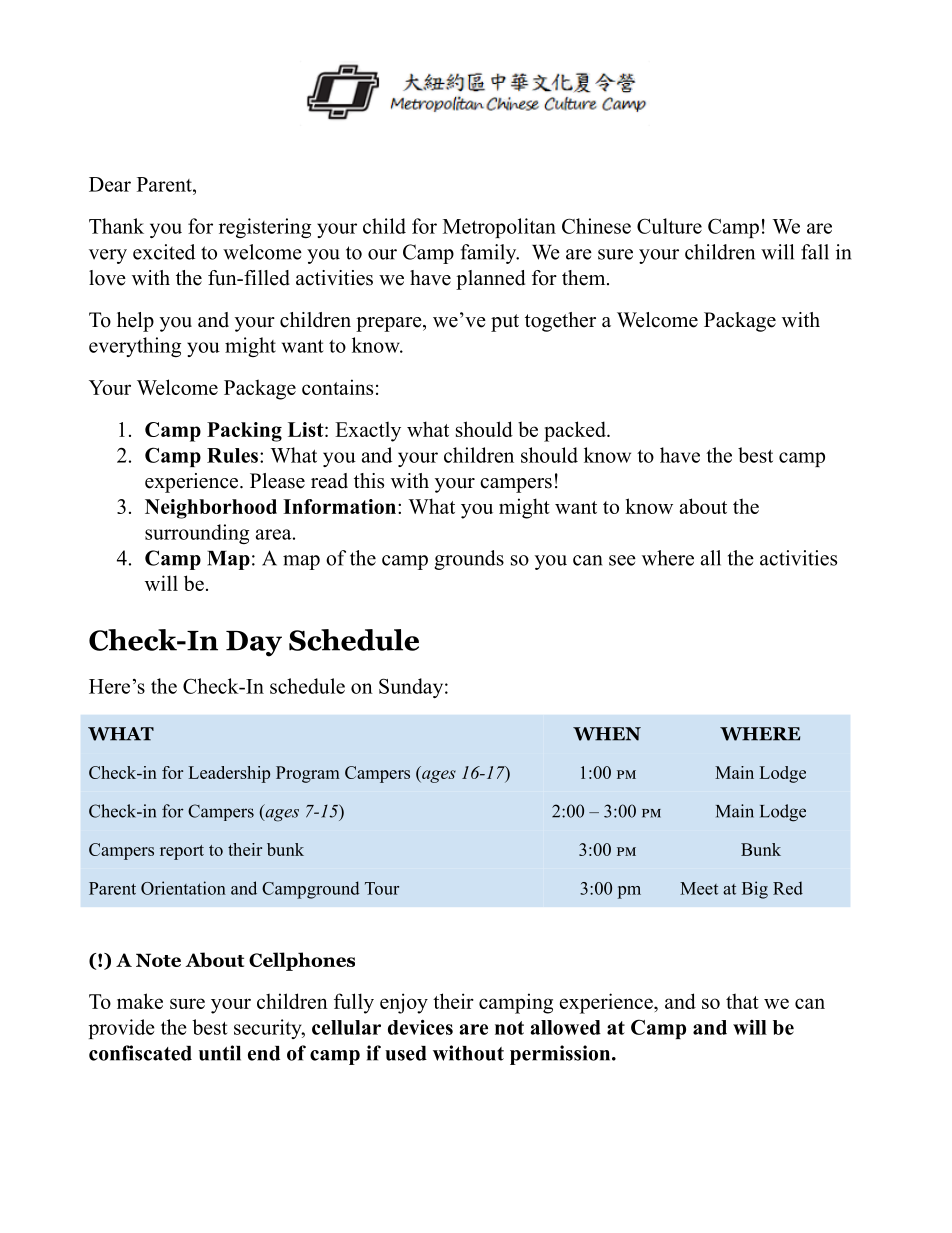  I want to click on surrounding, so click(197, 534).
